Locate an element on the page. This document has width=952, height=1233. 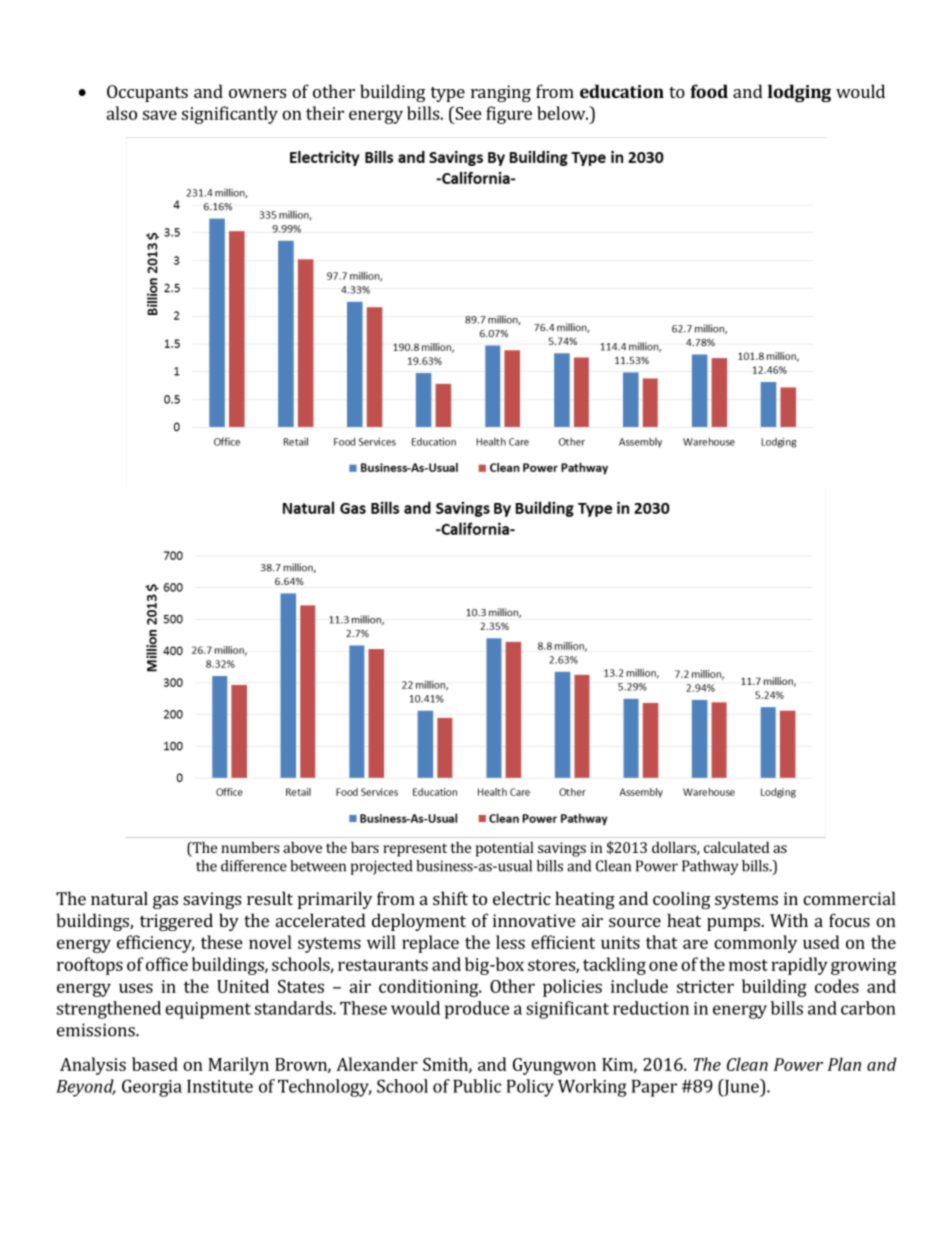
calculated is located at coordinates (736, 847).
